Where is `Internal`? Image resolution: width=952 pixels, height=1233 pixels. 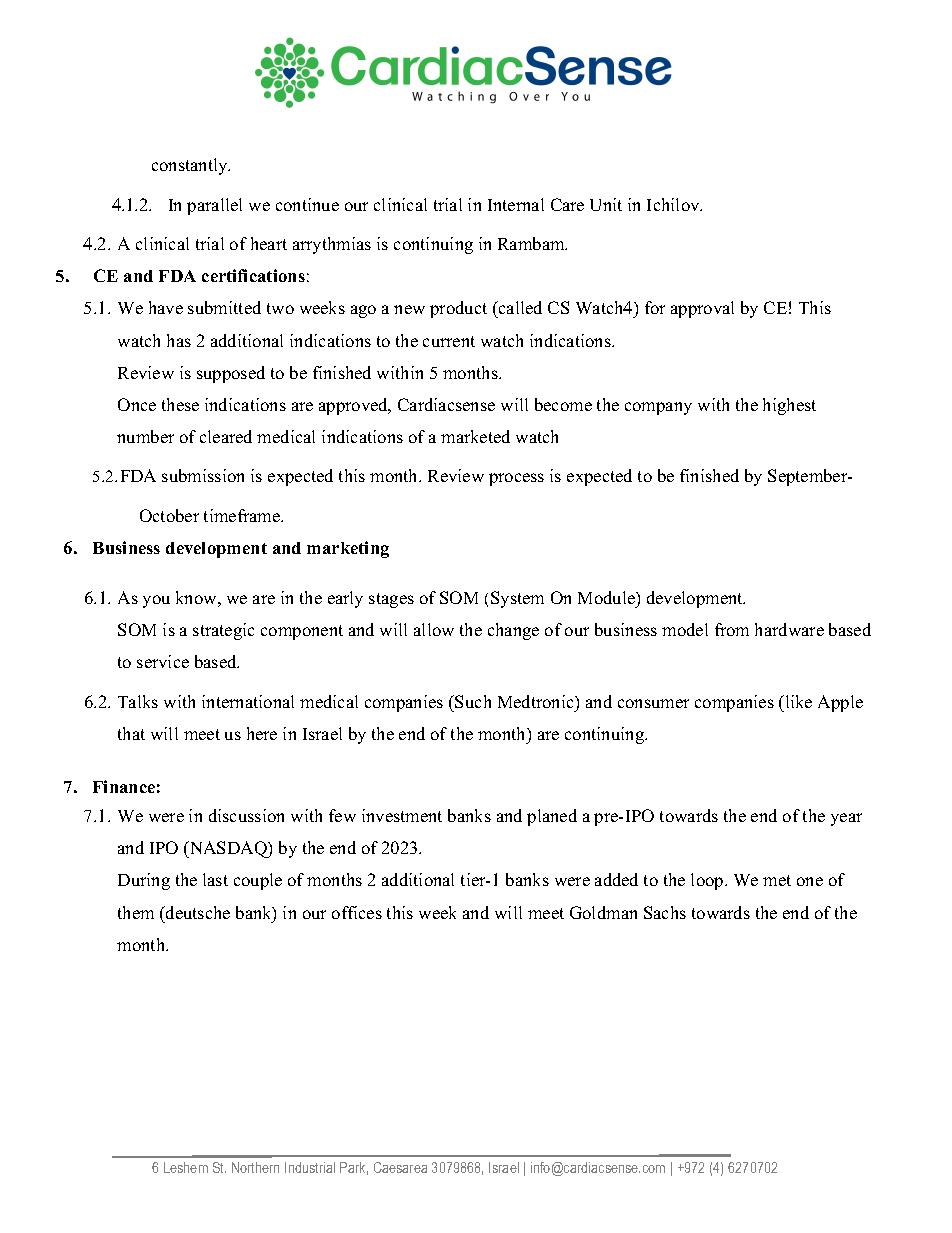 Internal is located at coordinates (516, 204).
